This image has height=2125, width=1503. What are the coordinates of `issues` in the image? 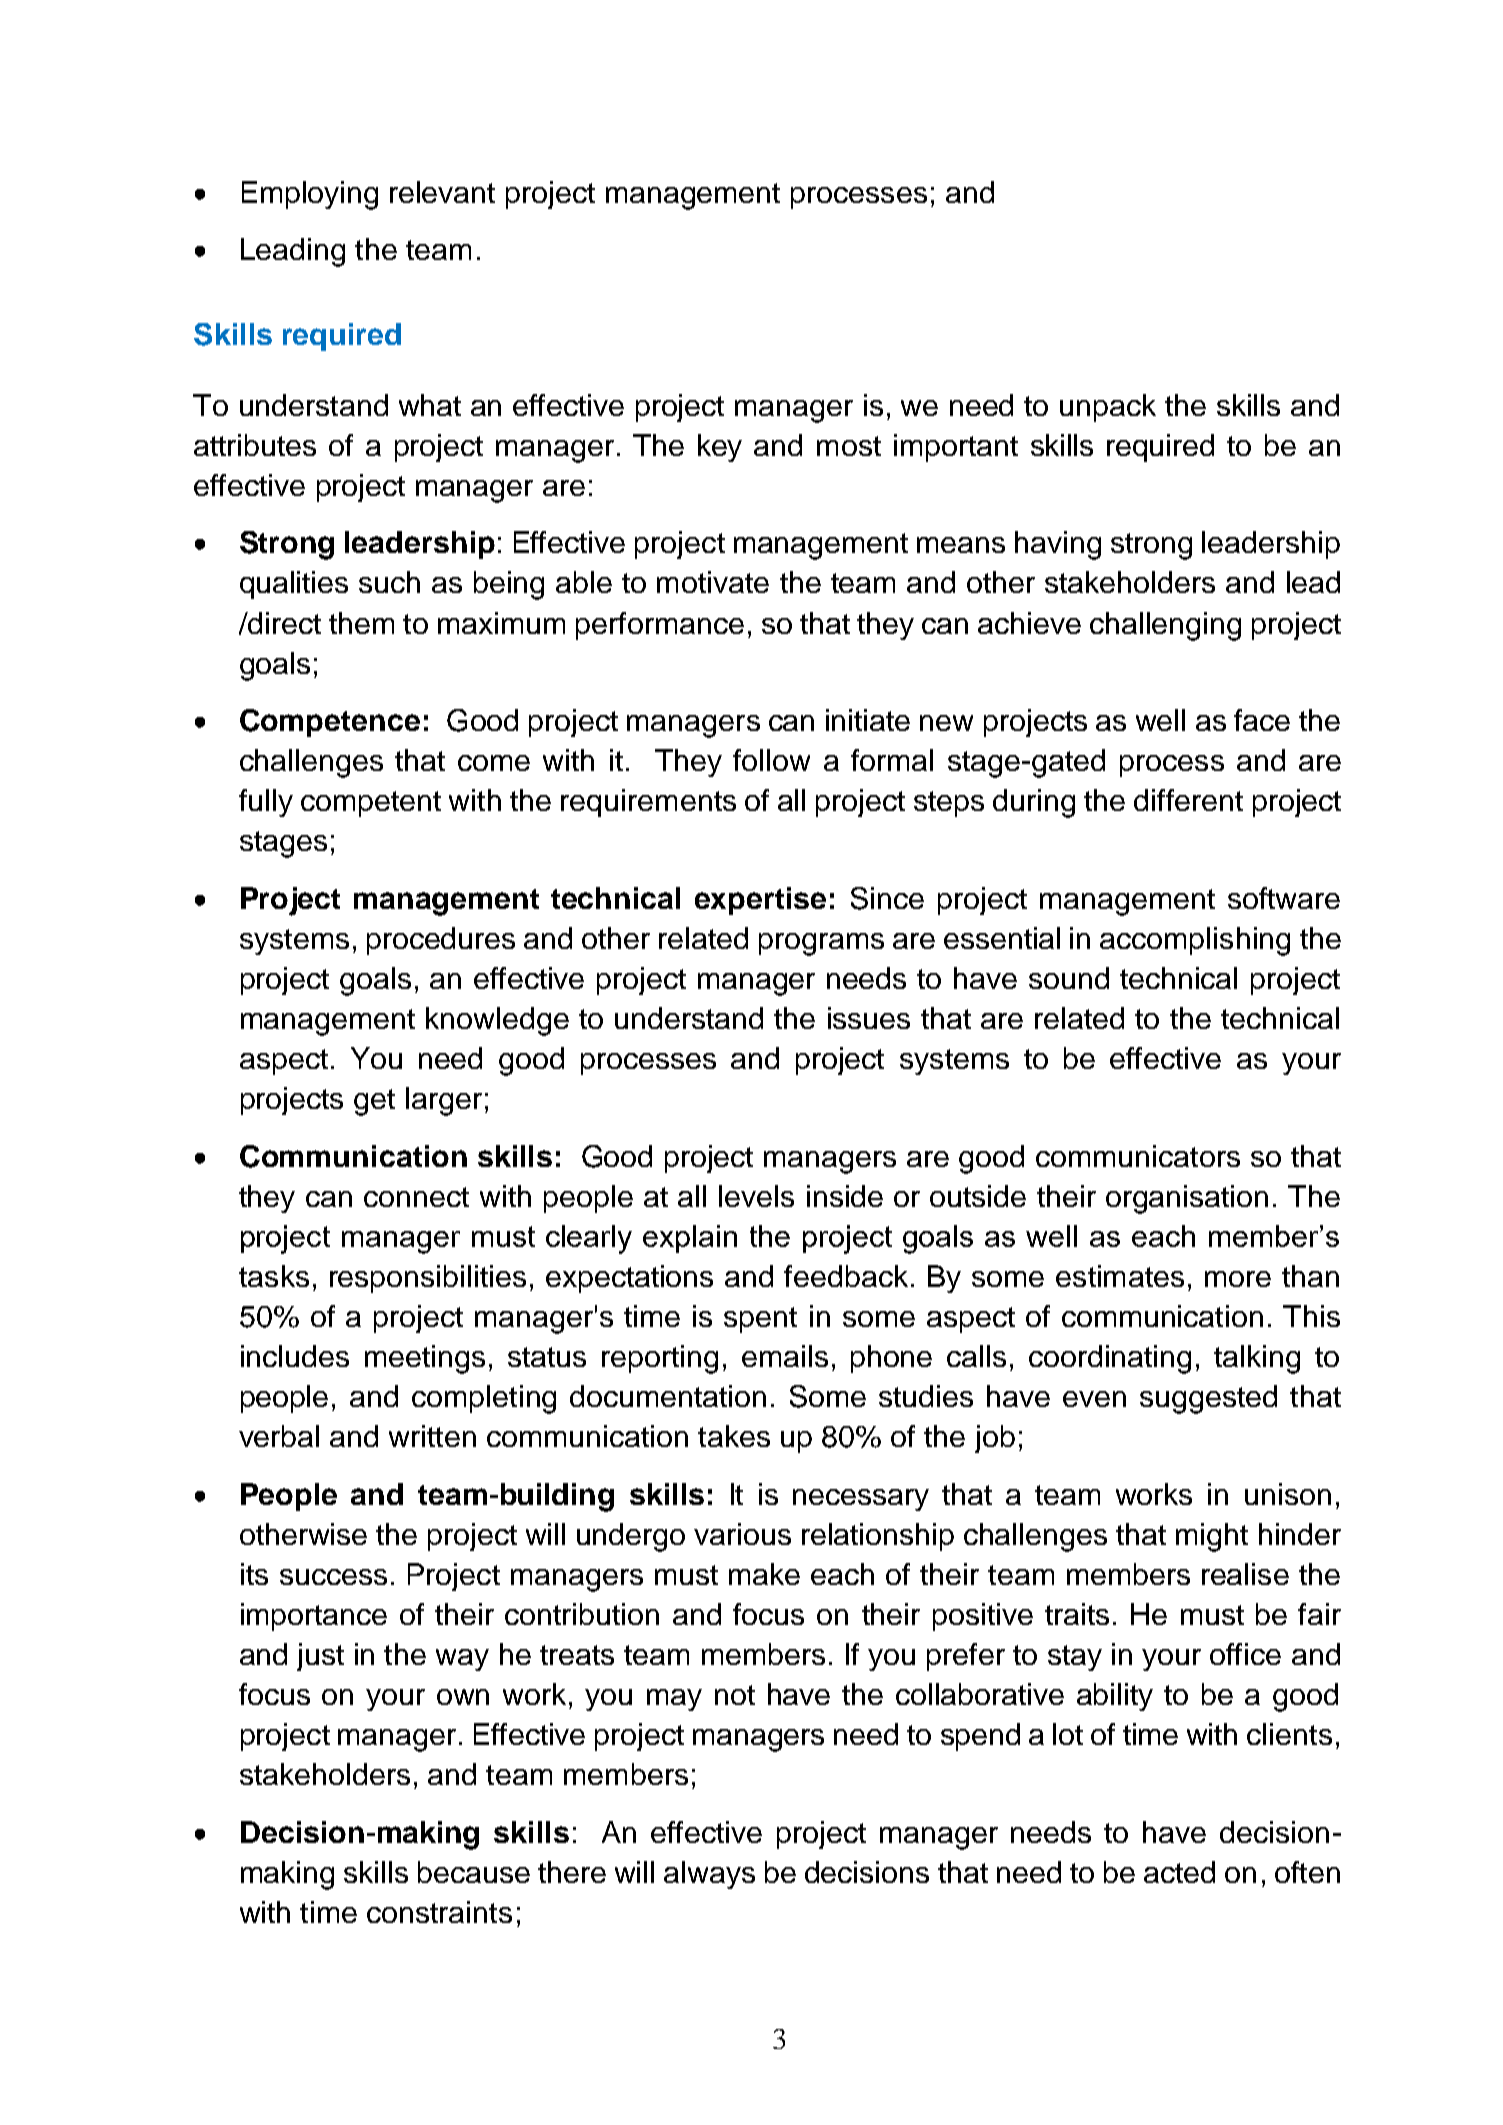 It's located at (869, 1018).
